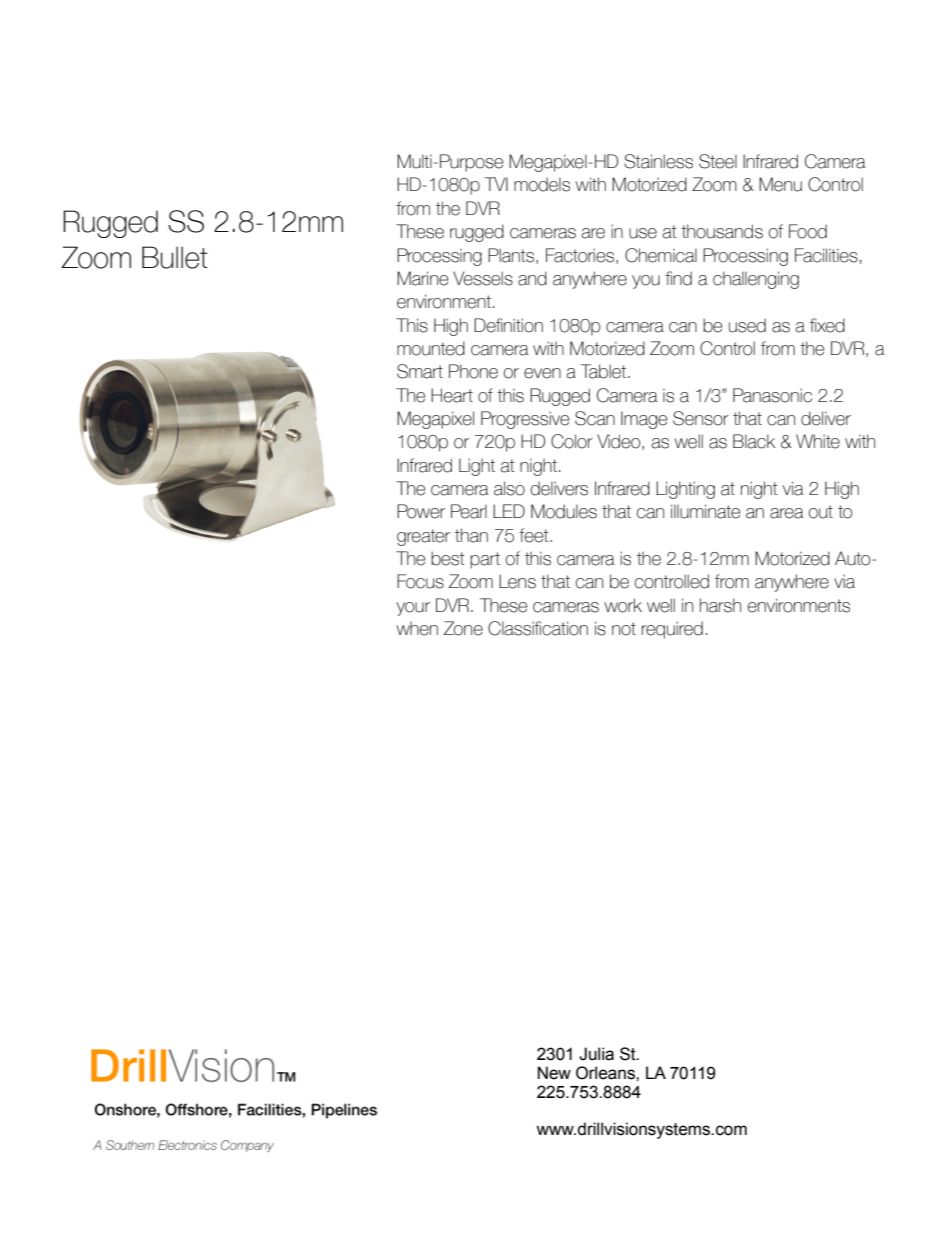 The width and height of the screenshot is (952, 1233). What do you see at coordinates (525, 420) in the screenshot?
I see `Progressive` at bounding box center [525, 420].
